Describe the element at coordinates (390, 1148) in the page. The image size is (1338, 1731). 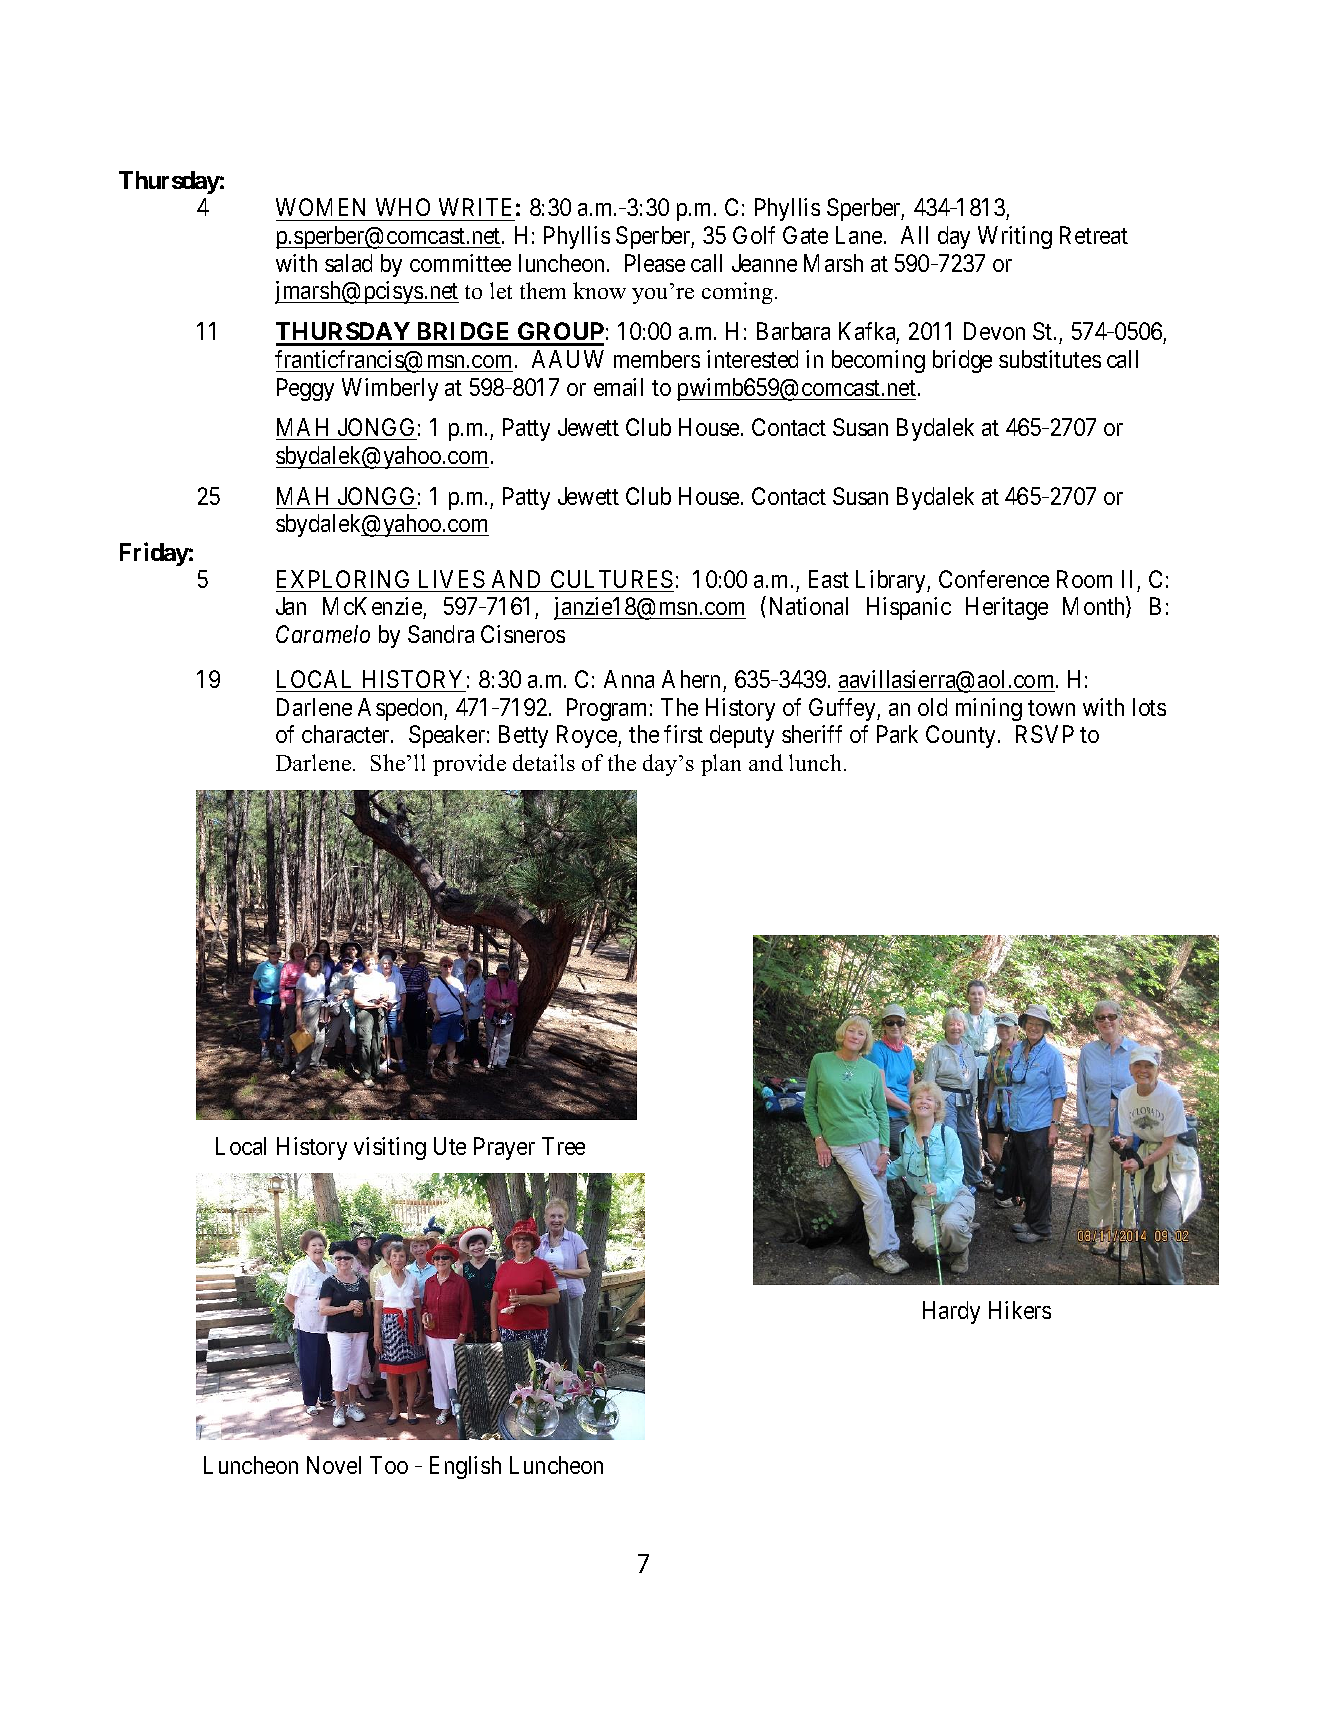
I see `visiting` at that location.
